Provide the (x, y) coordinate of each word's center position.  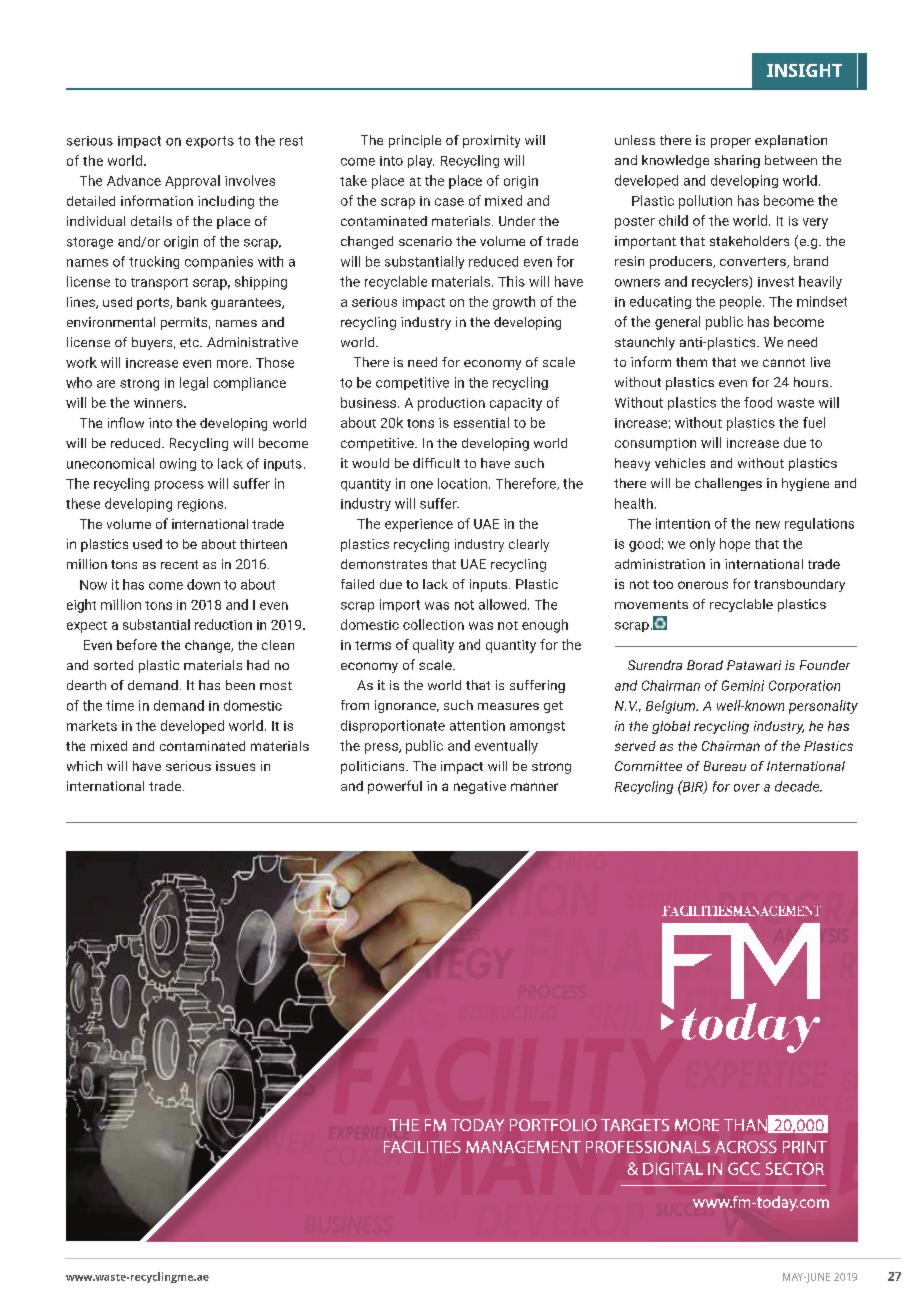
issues (235, 766)
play (421, 161)
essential (481, 422)
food (758, 402)
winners (159, 403)
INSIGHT (804, 70)
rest (291, 141)
